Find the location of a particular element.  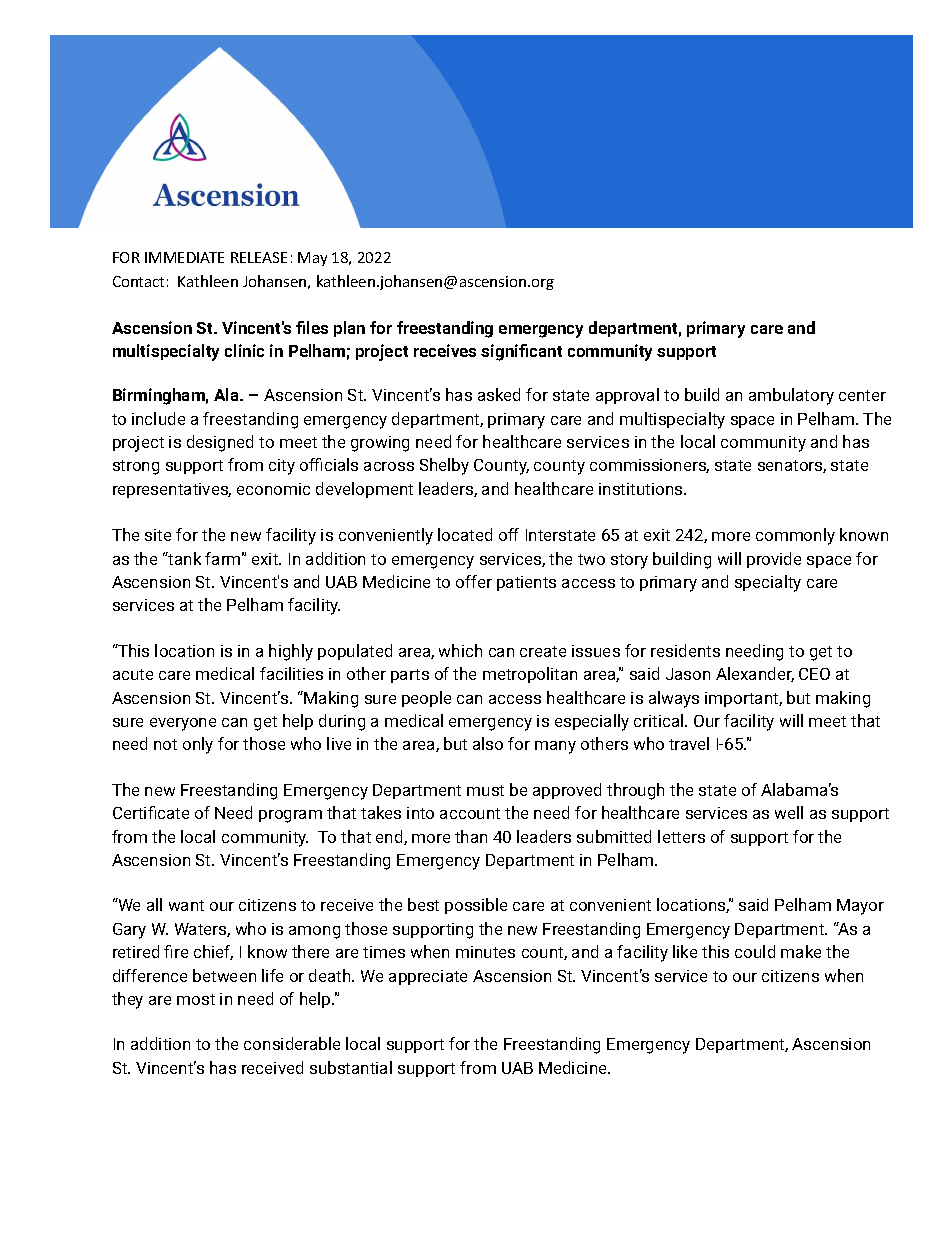

which is located at coordinates (460, 650).
